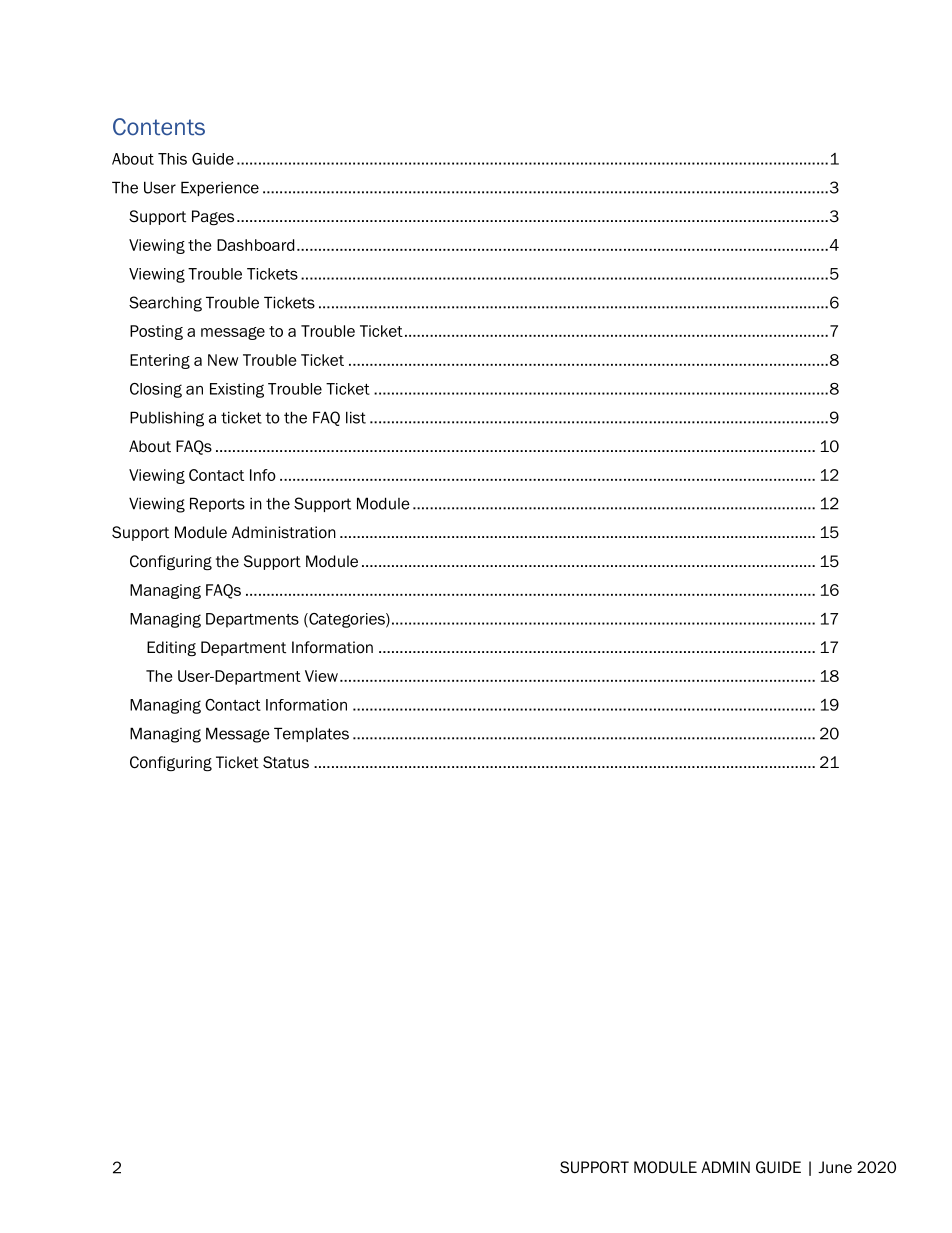 This document has width=952, height=1233. I want to click on Templates, so click(311, 734).
